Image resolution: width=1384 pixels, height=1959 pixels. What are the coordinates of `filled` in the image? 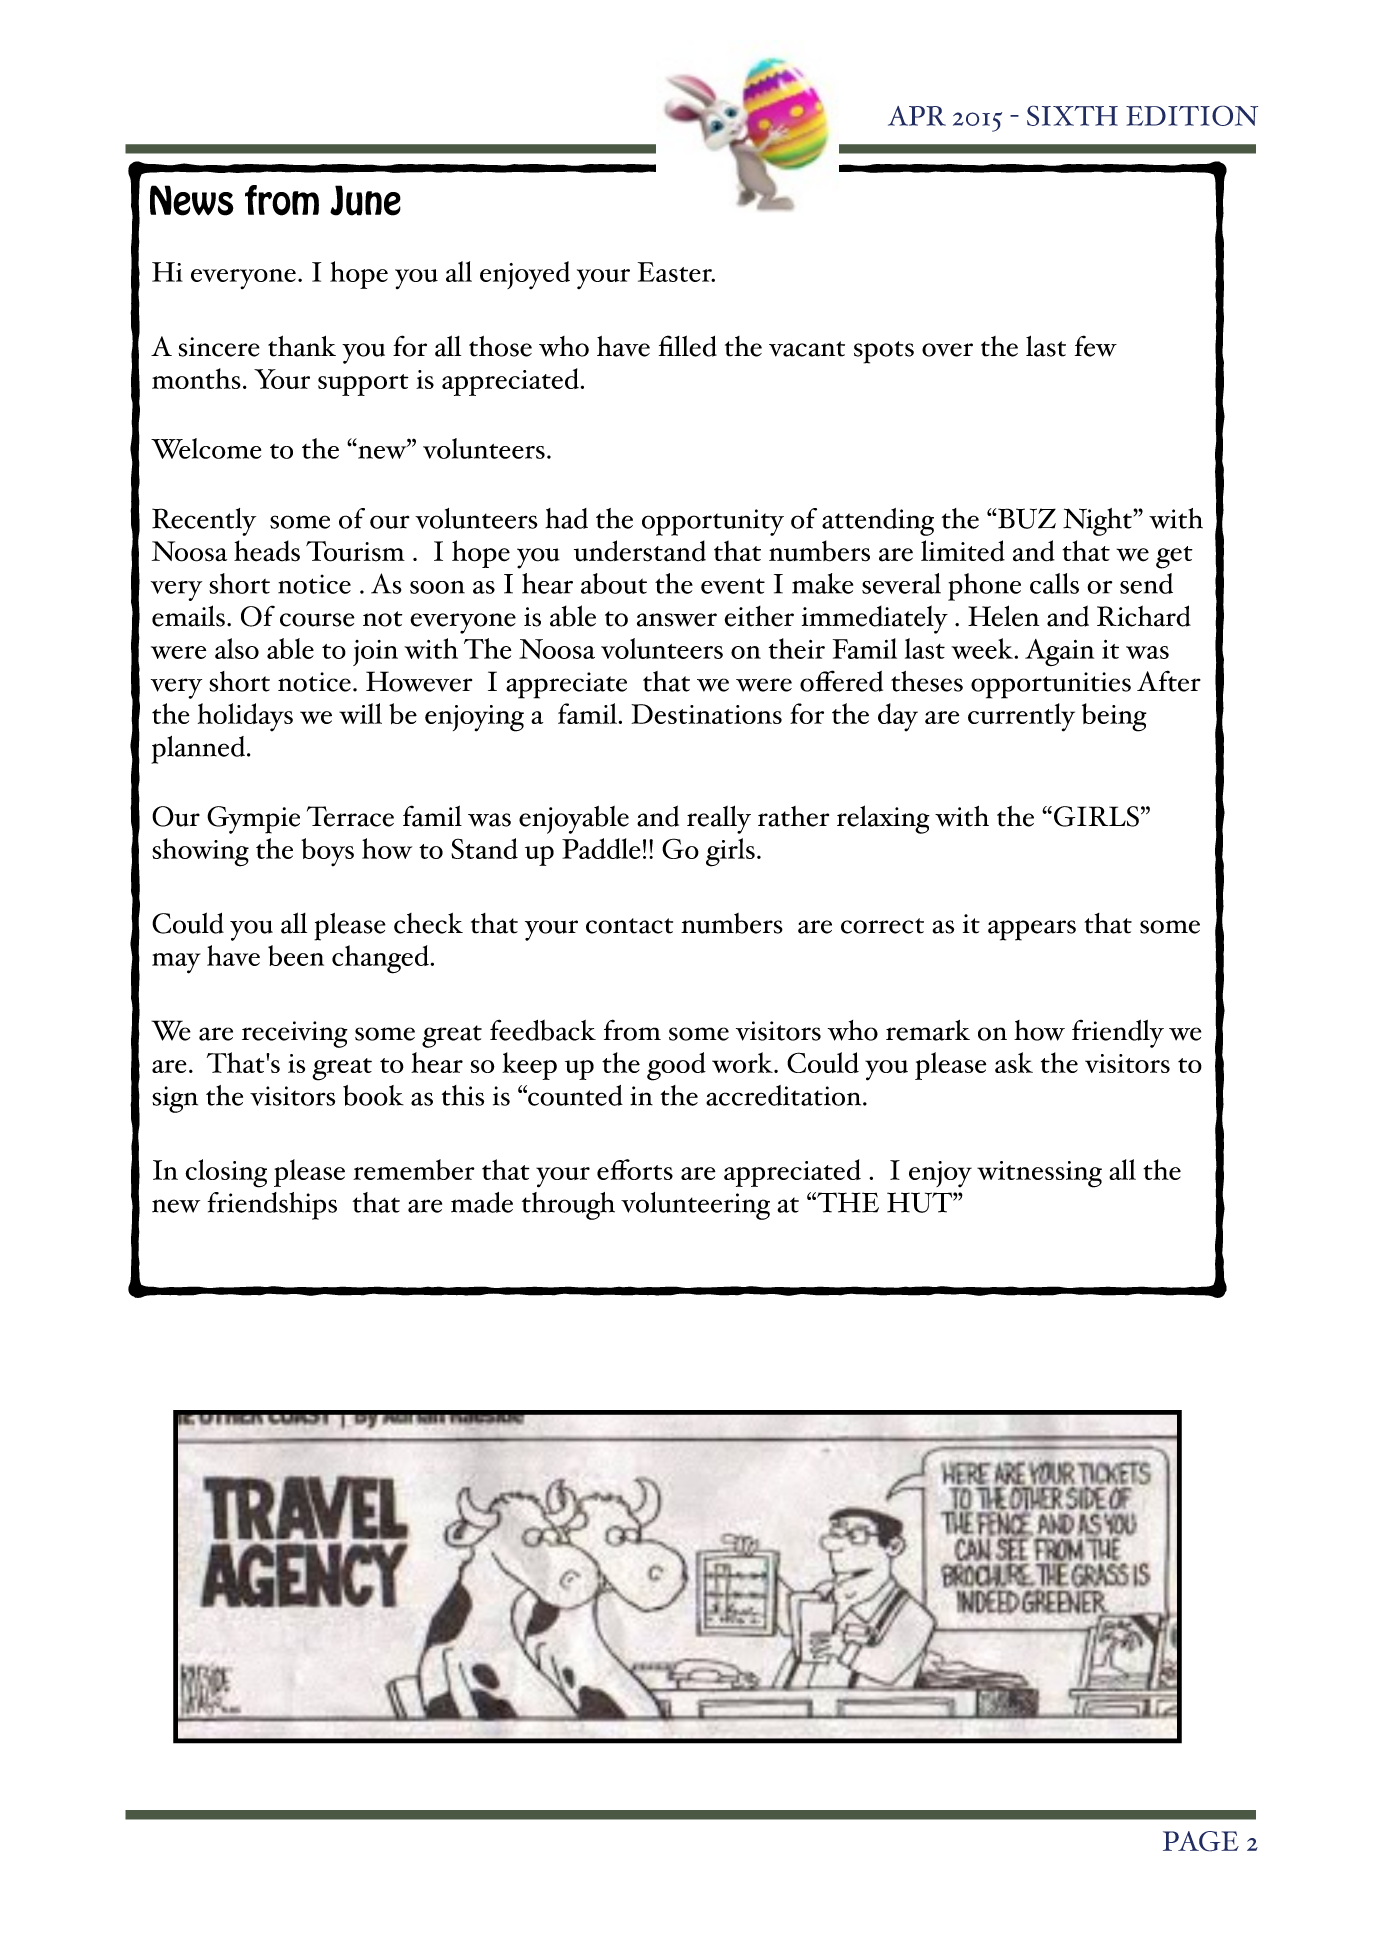 It's located at (688, 346).
